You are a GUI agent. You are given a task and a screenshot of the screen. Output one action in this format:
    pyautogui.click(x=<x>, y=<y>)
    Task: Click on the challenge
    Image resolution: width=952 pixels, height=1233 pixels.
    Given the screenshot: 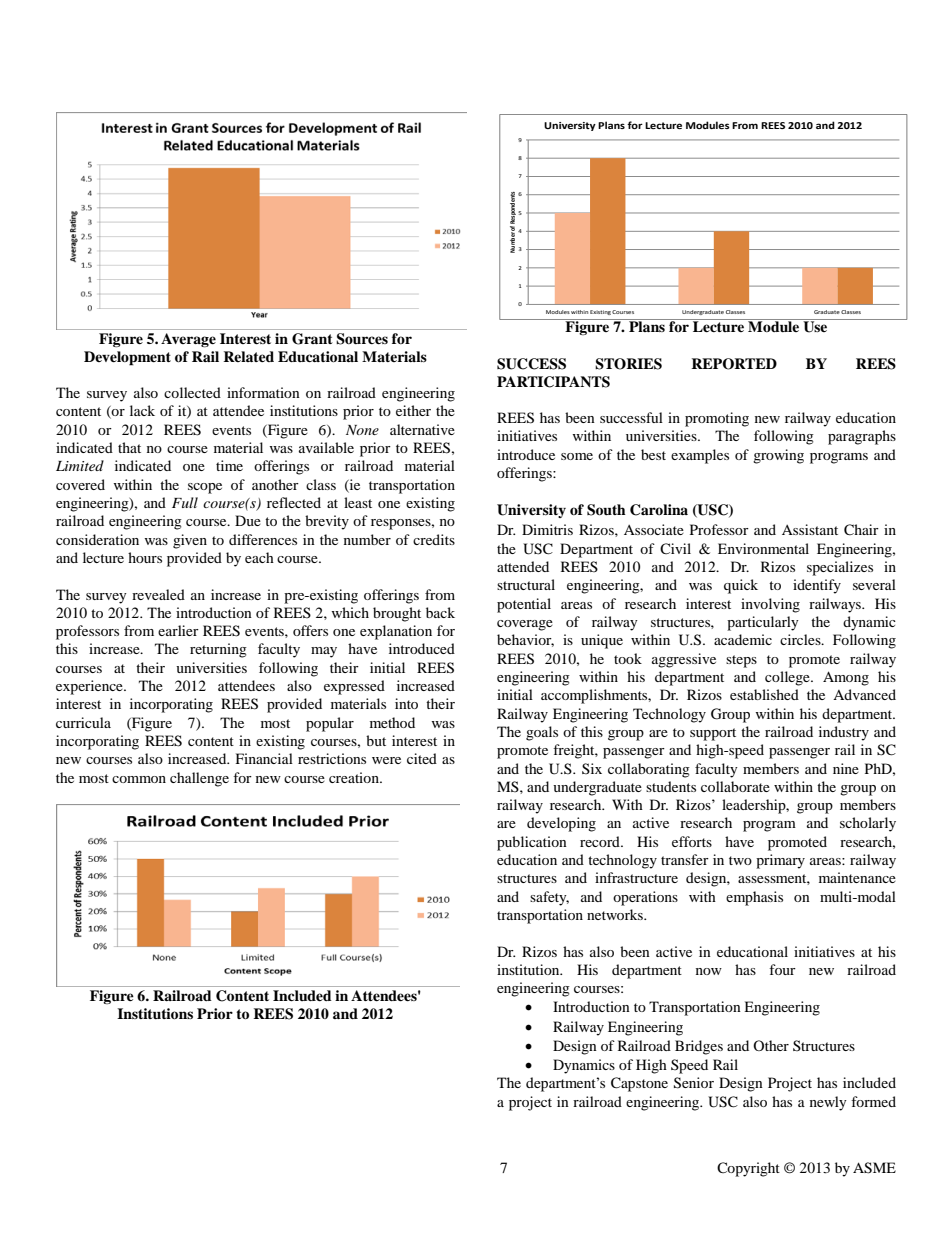 What is the action you would take?
    pyautogui.click(x=199, y=779)
